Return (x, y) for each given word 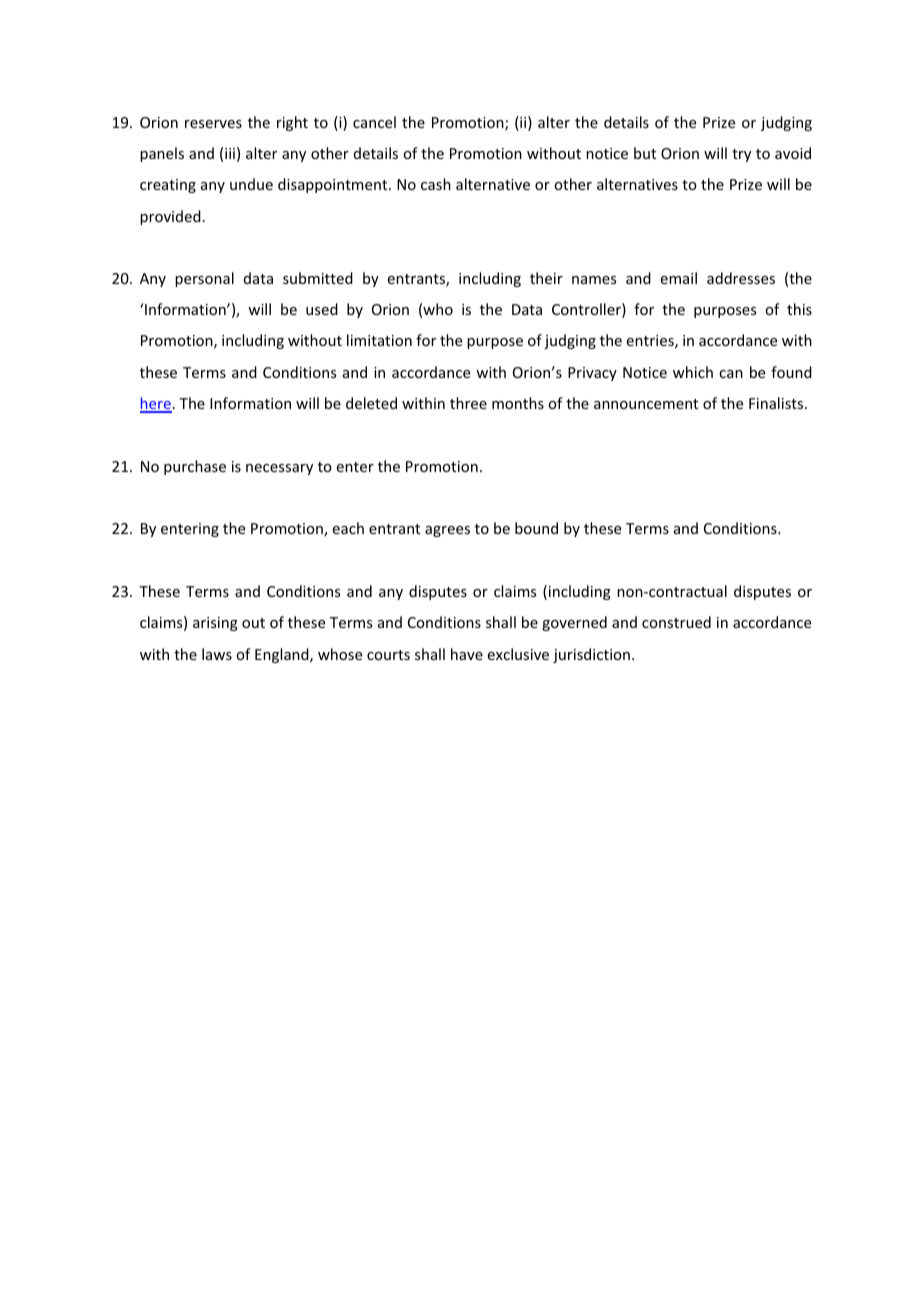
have (467, 654)
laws (217, 654)
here (156, 404)
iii (230, 153)
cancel (374, 122)
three (468, 403)
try (741, 155)
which (693, 372)
